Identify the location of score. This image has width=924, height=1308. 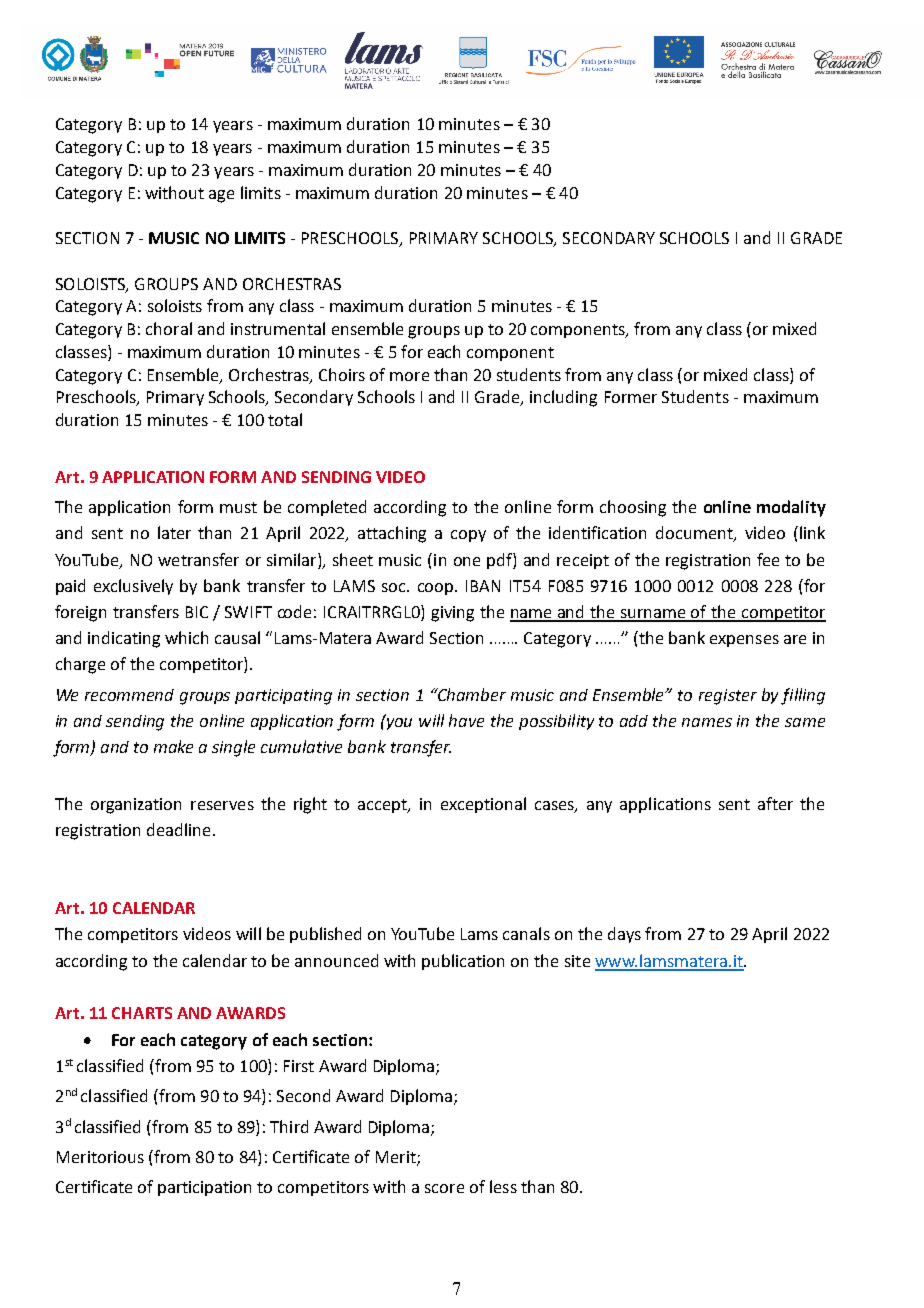
(444, 1188).
